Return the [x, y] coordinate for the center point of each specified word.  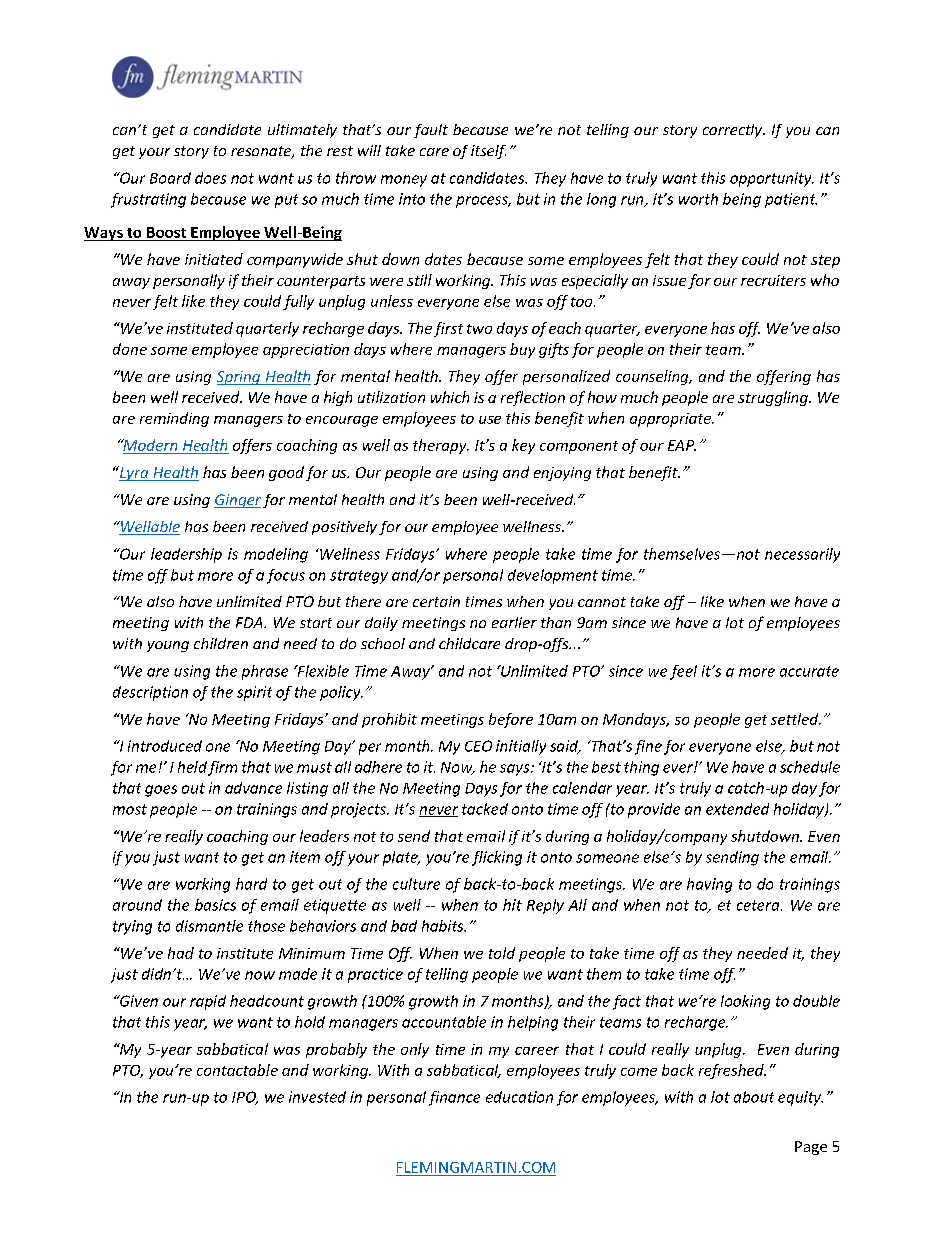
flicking [497, 858]
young [168, 646]
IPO [245, 1098]
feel [683, 672]
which [450, 397]
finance [454, 1098]
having [709, 885]
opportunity [772, 179]
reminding [174, 419]
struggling [774, 398]
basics [215, 905]
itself [488, 152]
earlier [514, 622]
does [210, 178]
